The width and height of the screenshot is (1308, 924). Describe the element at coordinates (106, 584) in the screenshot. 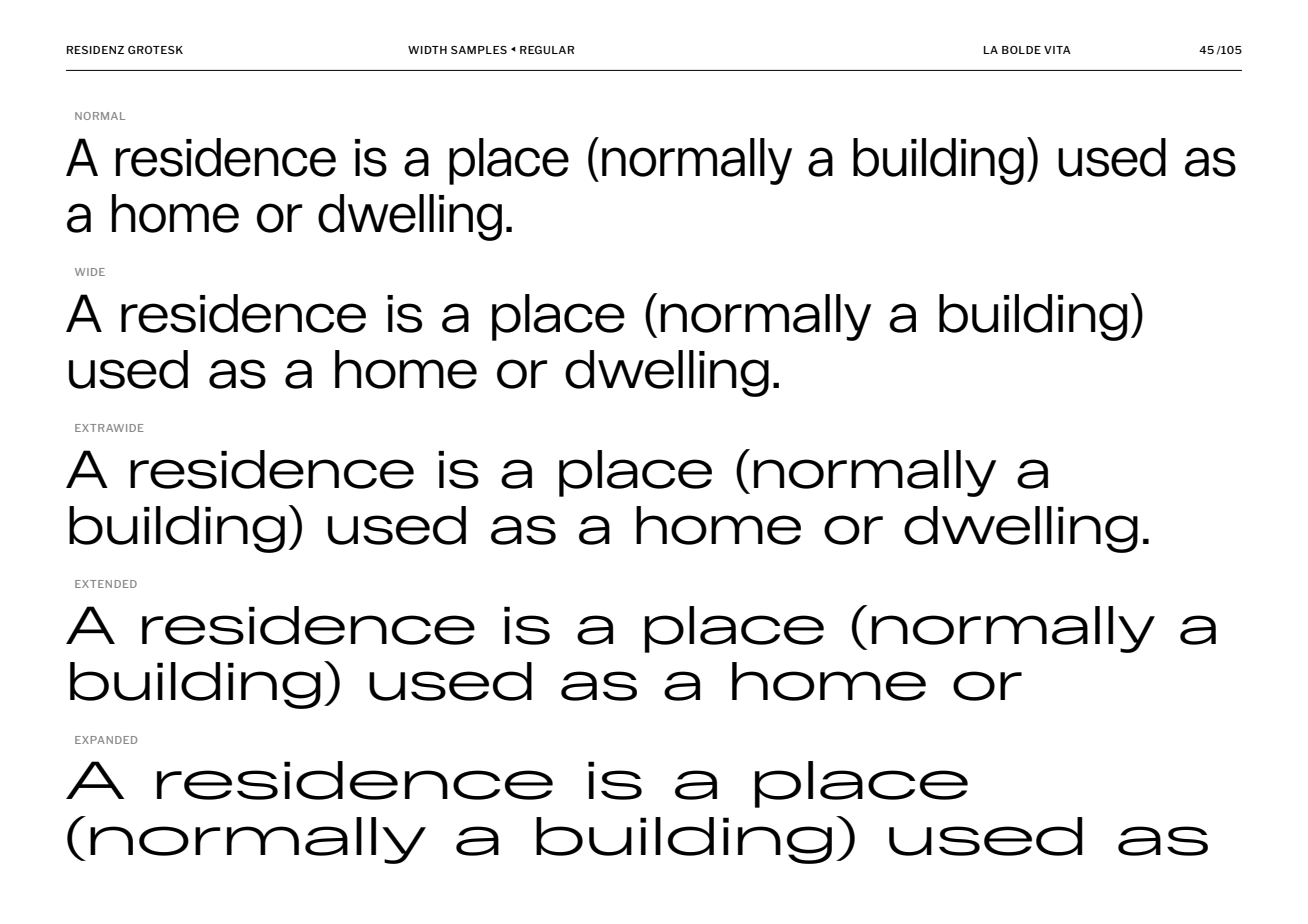

I see `EXTENDED` at that location.
